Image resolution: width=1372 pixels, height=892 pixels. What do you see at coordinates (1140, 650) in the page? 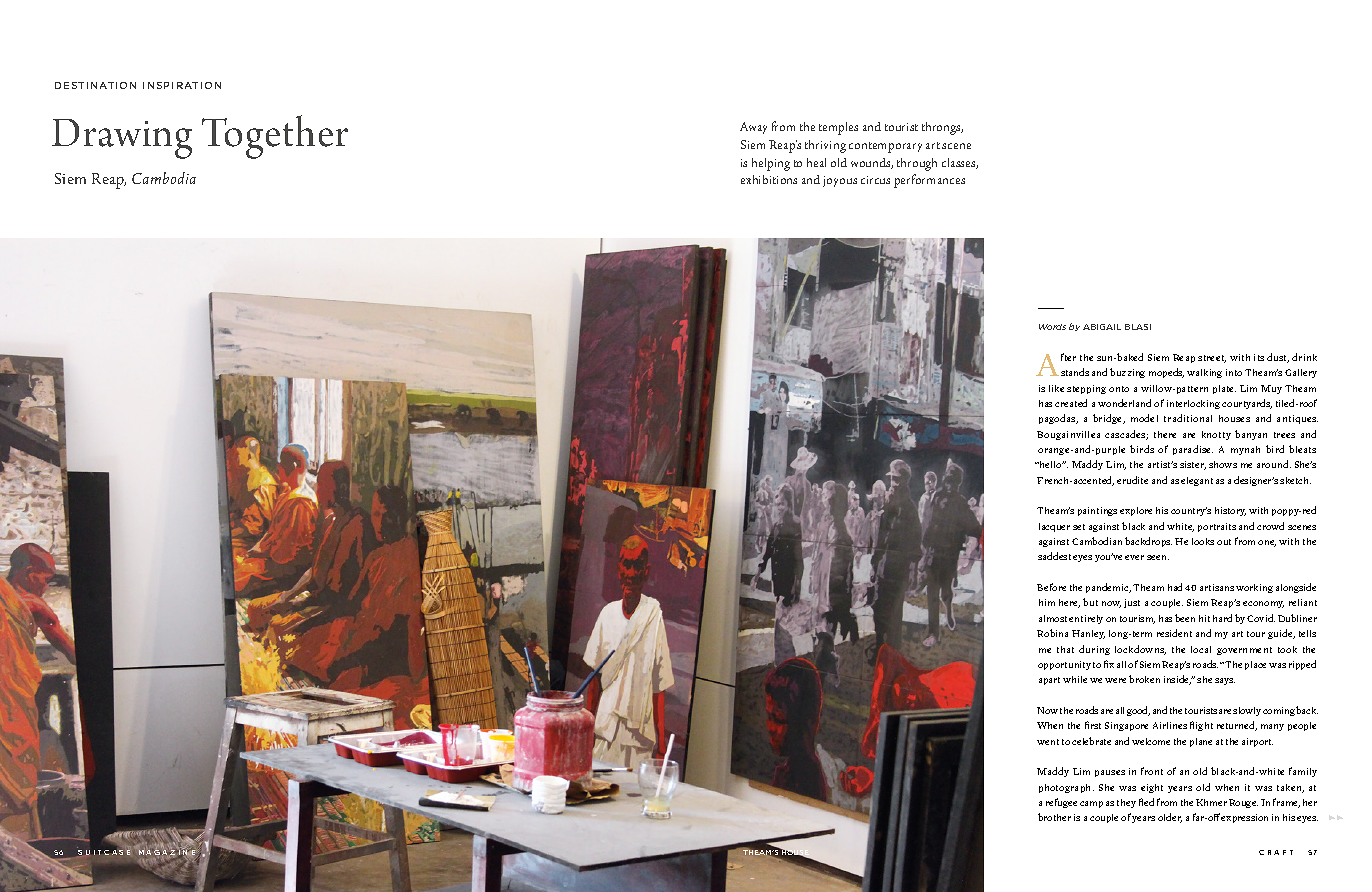
I see `lockdowns` at bounding box center [1140, 650].
